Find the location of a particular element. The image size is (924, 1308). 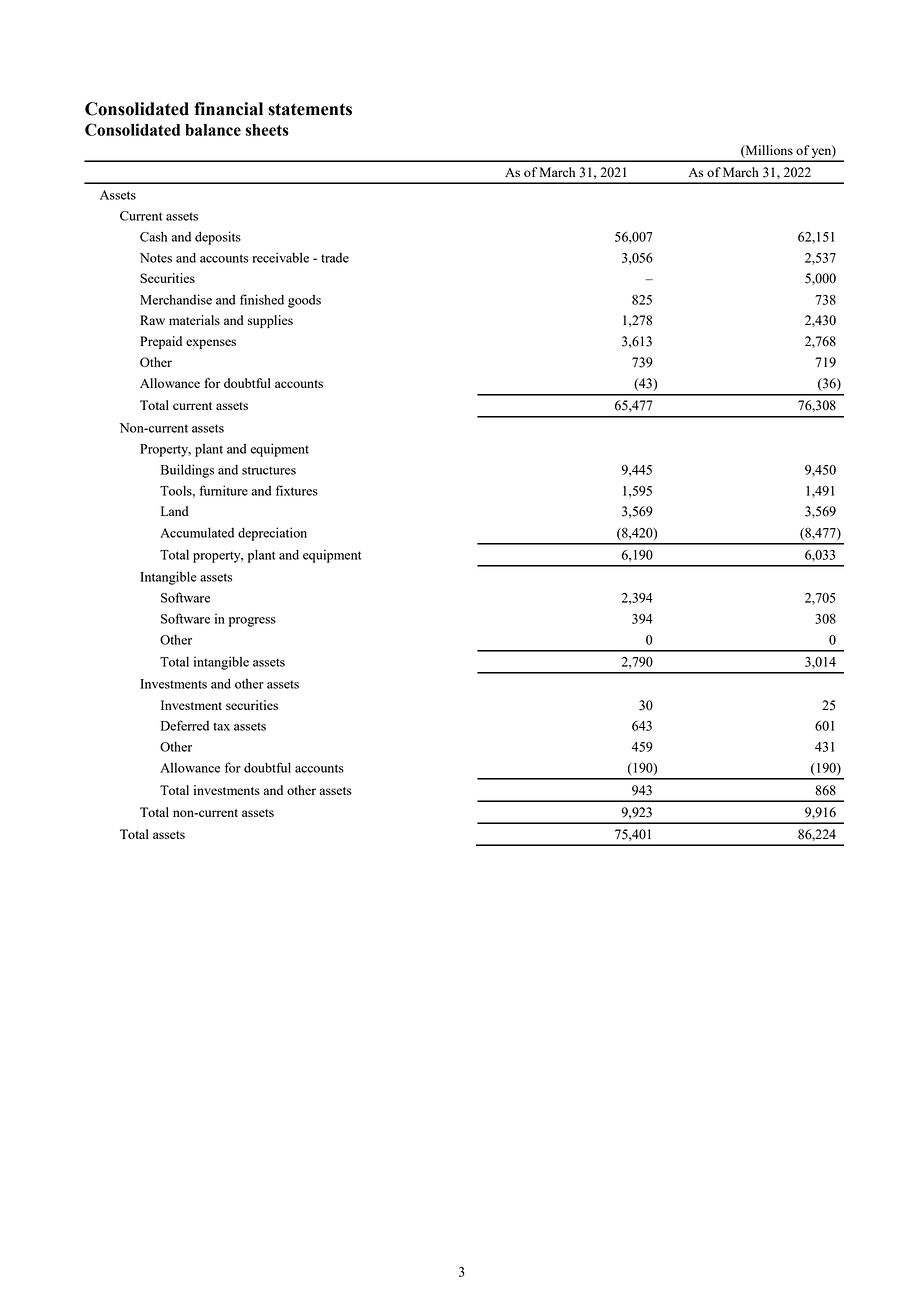

depreciation is located at coordinates (272, 534).
